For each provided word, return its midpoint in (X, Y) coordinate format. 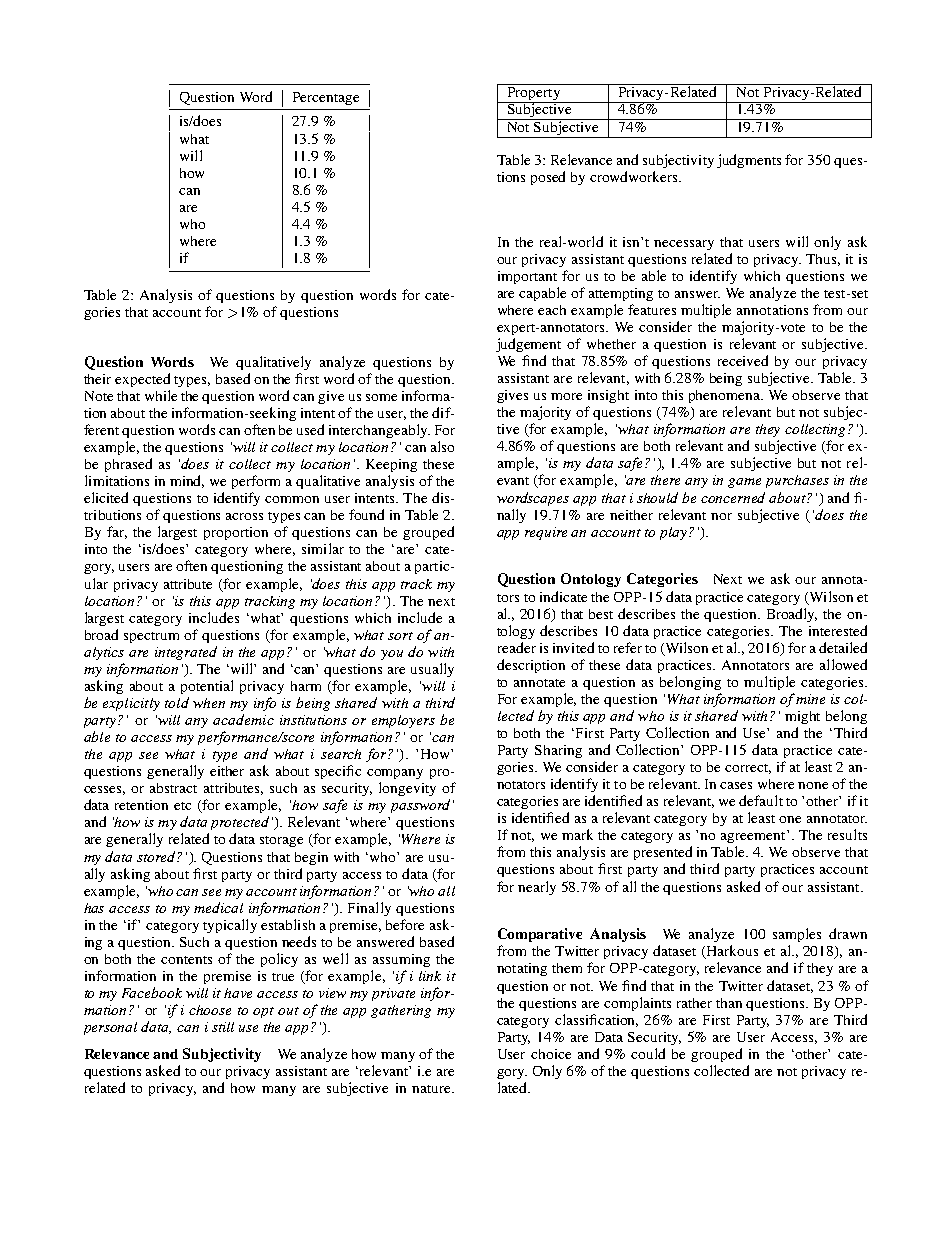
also (442, 446)
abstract (173, 788)
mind (187, 481)
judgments (749, 161)
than (729, 1003)
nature (432, 1089)
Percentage (326, 98)
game (744, 483)
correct (748, 769)
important (527, 277)
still (223, 1027)
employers (403, 721)
